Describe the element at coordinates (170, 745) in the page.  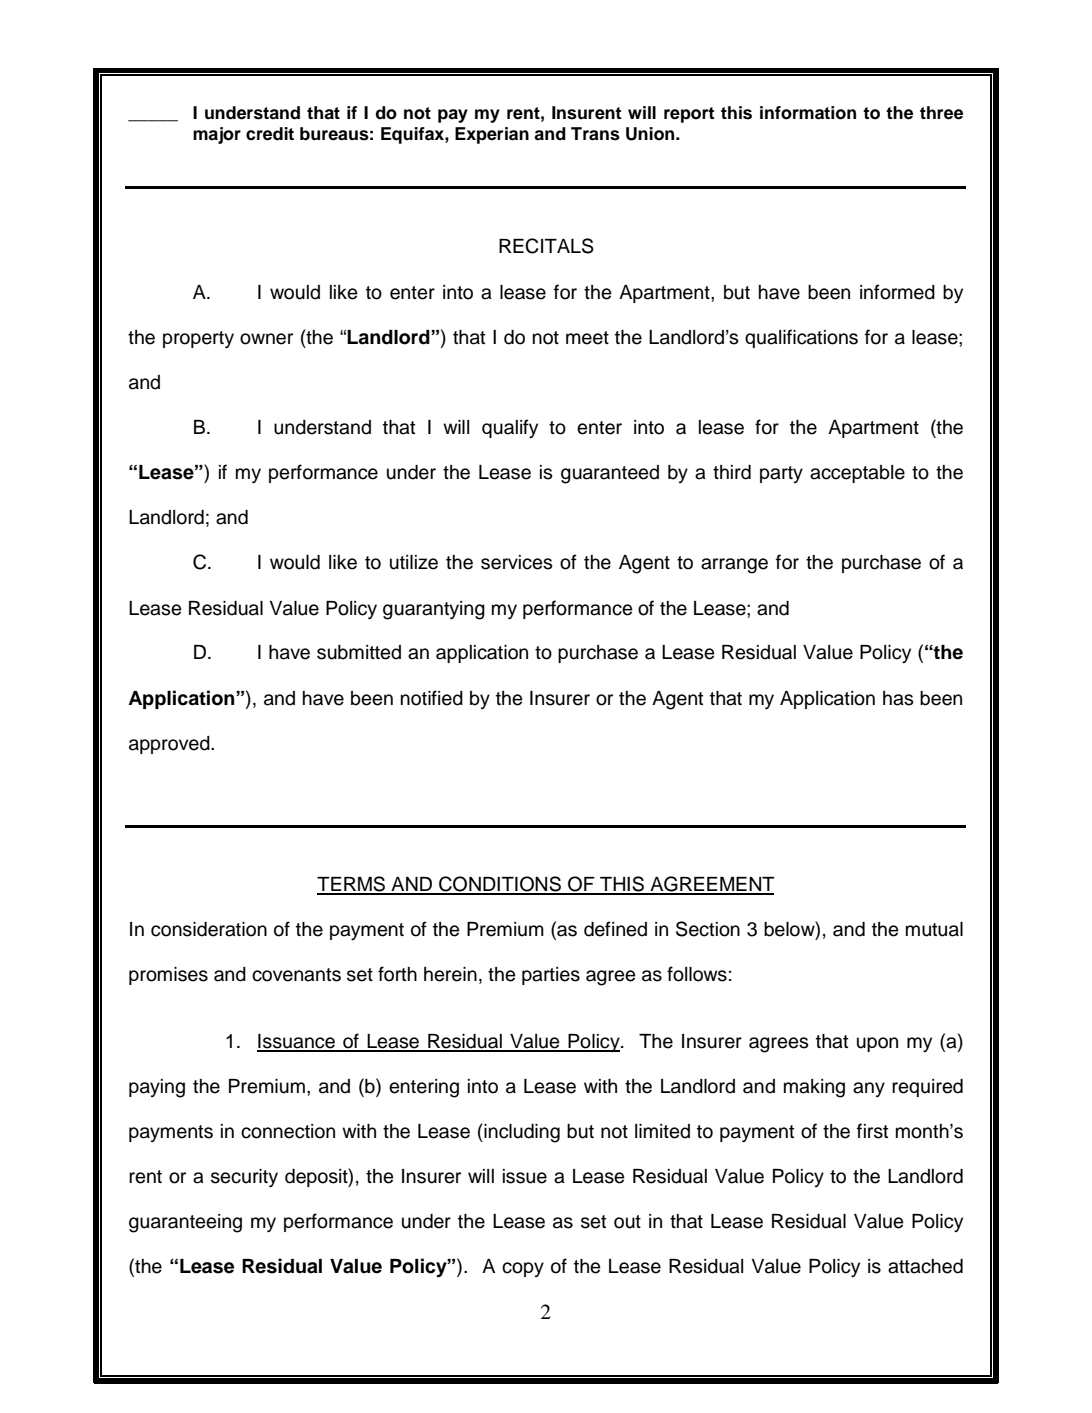
I see `approved` at that location.
